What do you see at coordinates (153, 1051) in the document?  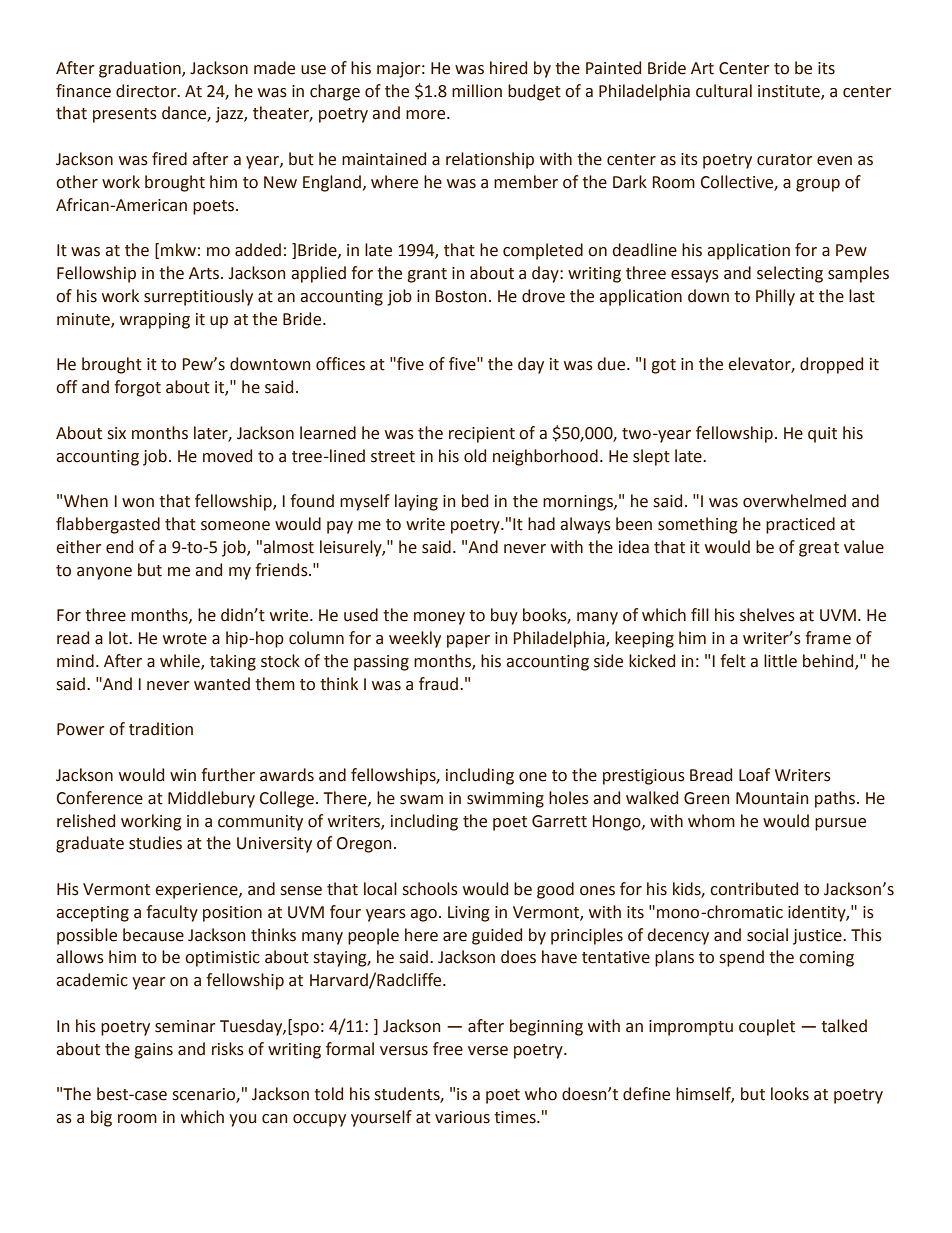 I see `gains` at bounding box center [153, 1051].
